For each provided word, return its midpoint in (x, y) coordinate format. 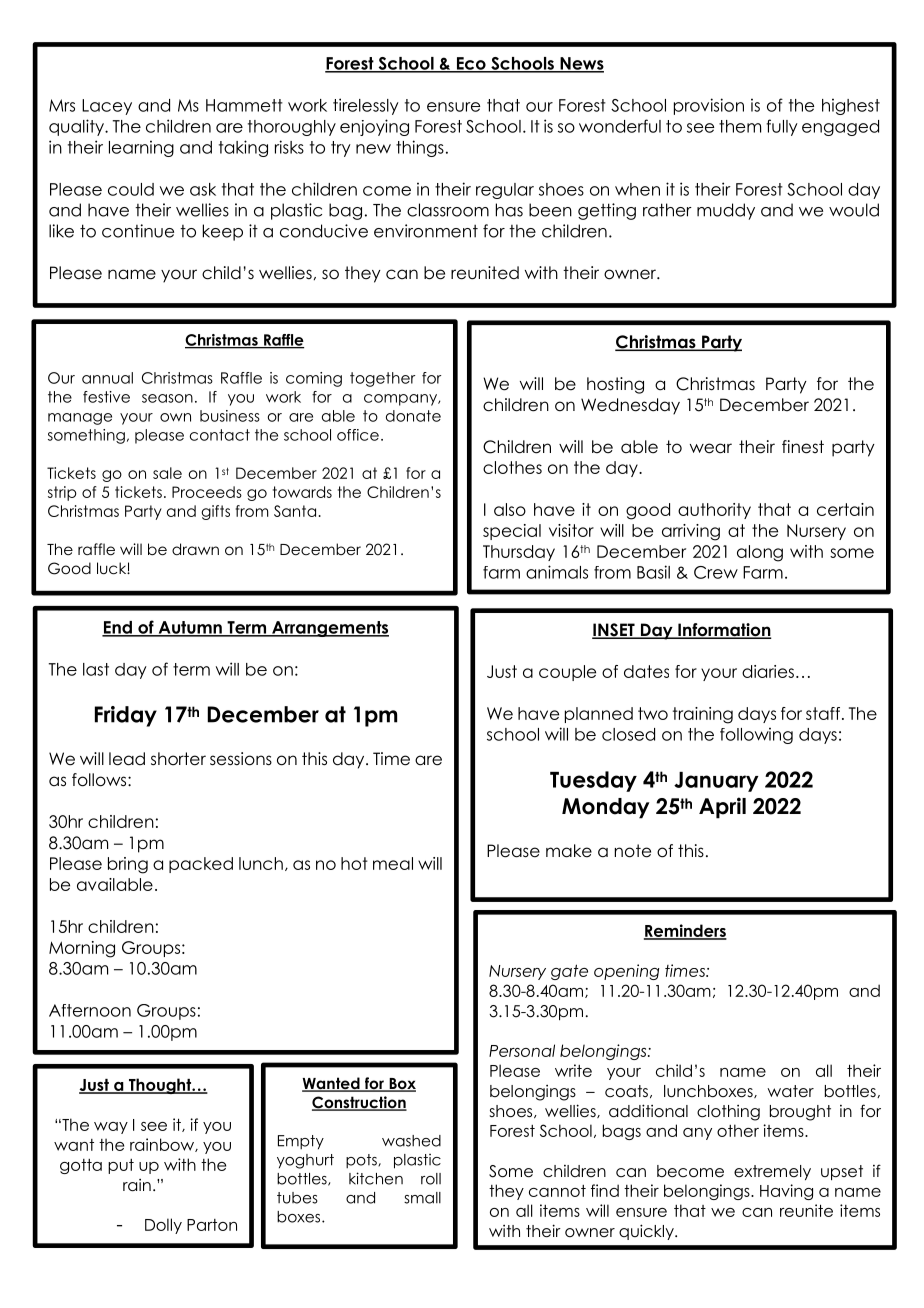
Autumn (190, 628)
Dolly (163, 1226)
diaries (768, 671)
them (740, 126)
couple (567, 673)
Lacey (107, 107)
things (420, 148)
